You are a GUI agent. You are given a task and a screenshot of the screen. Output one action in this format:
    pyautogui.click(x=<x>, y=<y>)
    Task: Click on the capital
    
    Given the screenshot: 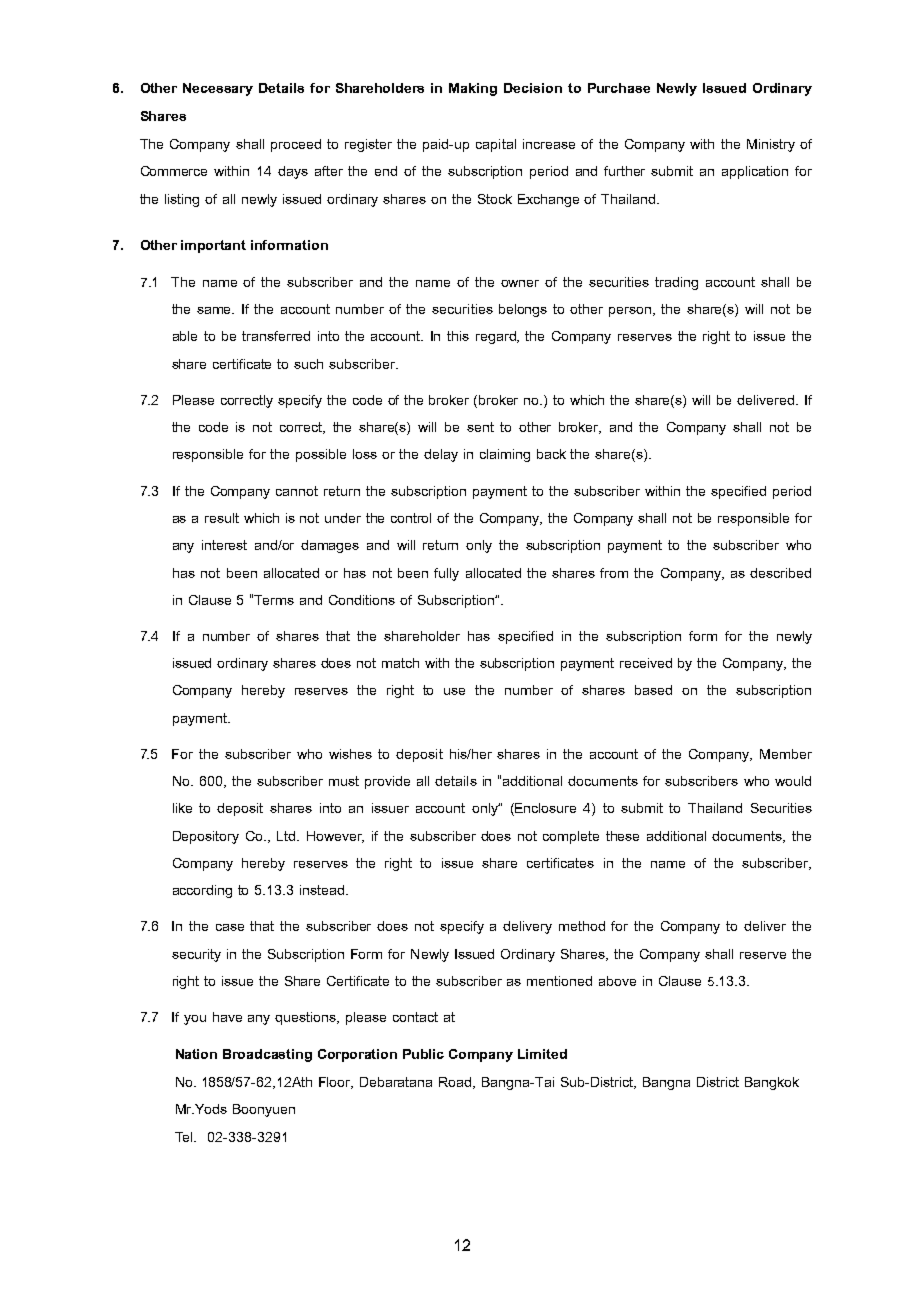 What is the action you would take?
    pyautogui.click(x=496, y=145)
